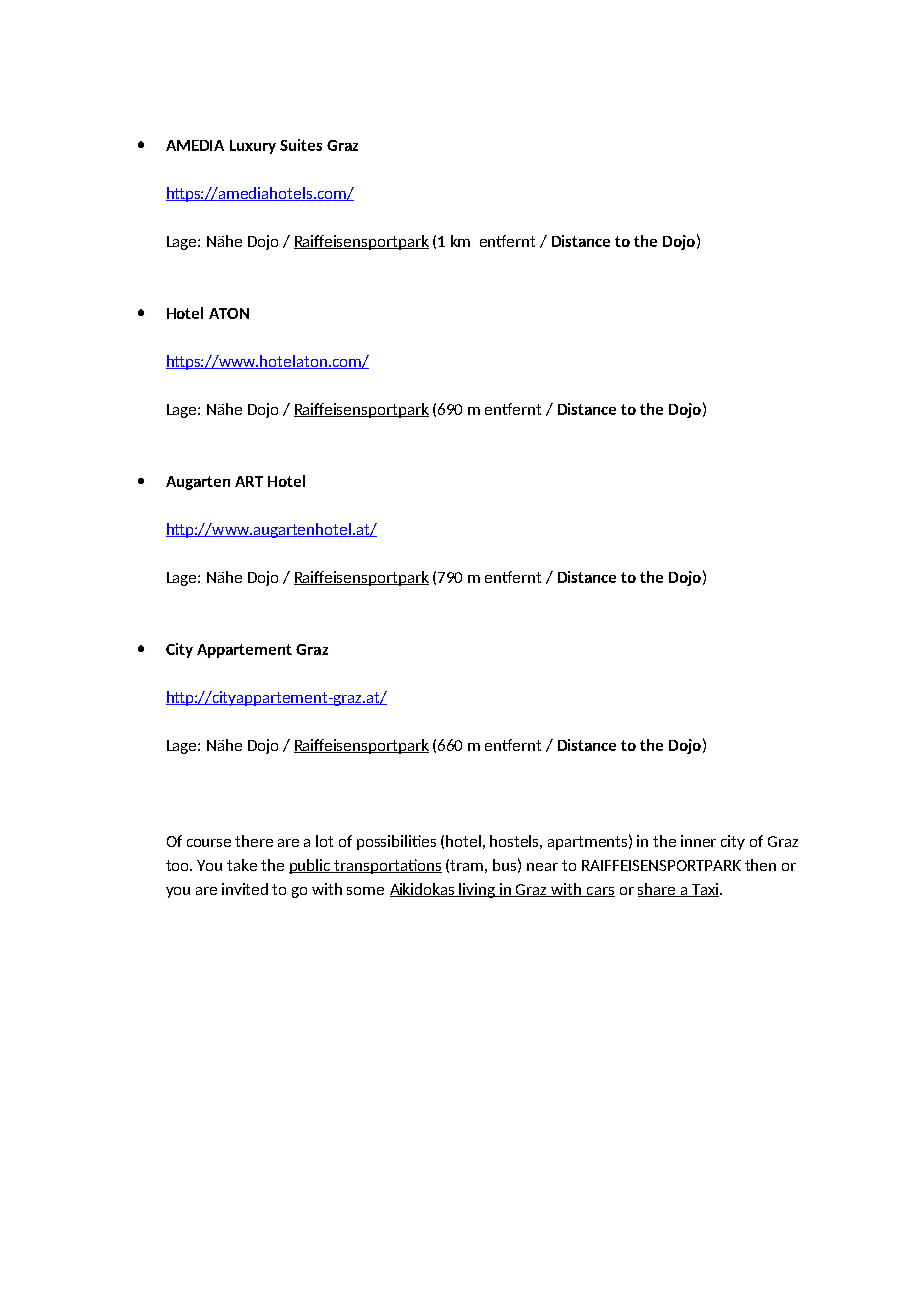 This image has height=1308, width=924. What do you see at coordinates (253, 147) in the image?
I see `Luxury` at bounding box center [253, 147].
